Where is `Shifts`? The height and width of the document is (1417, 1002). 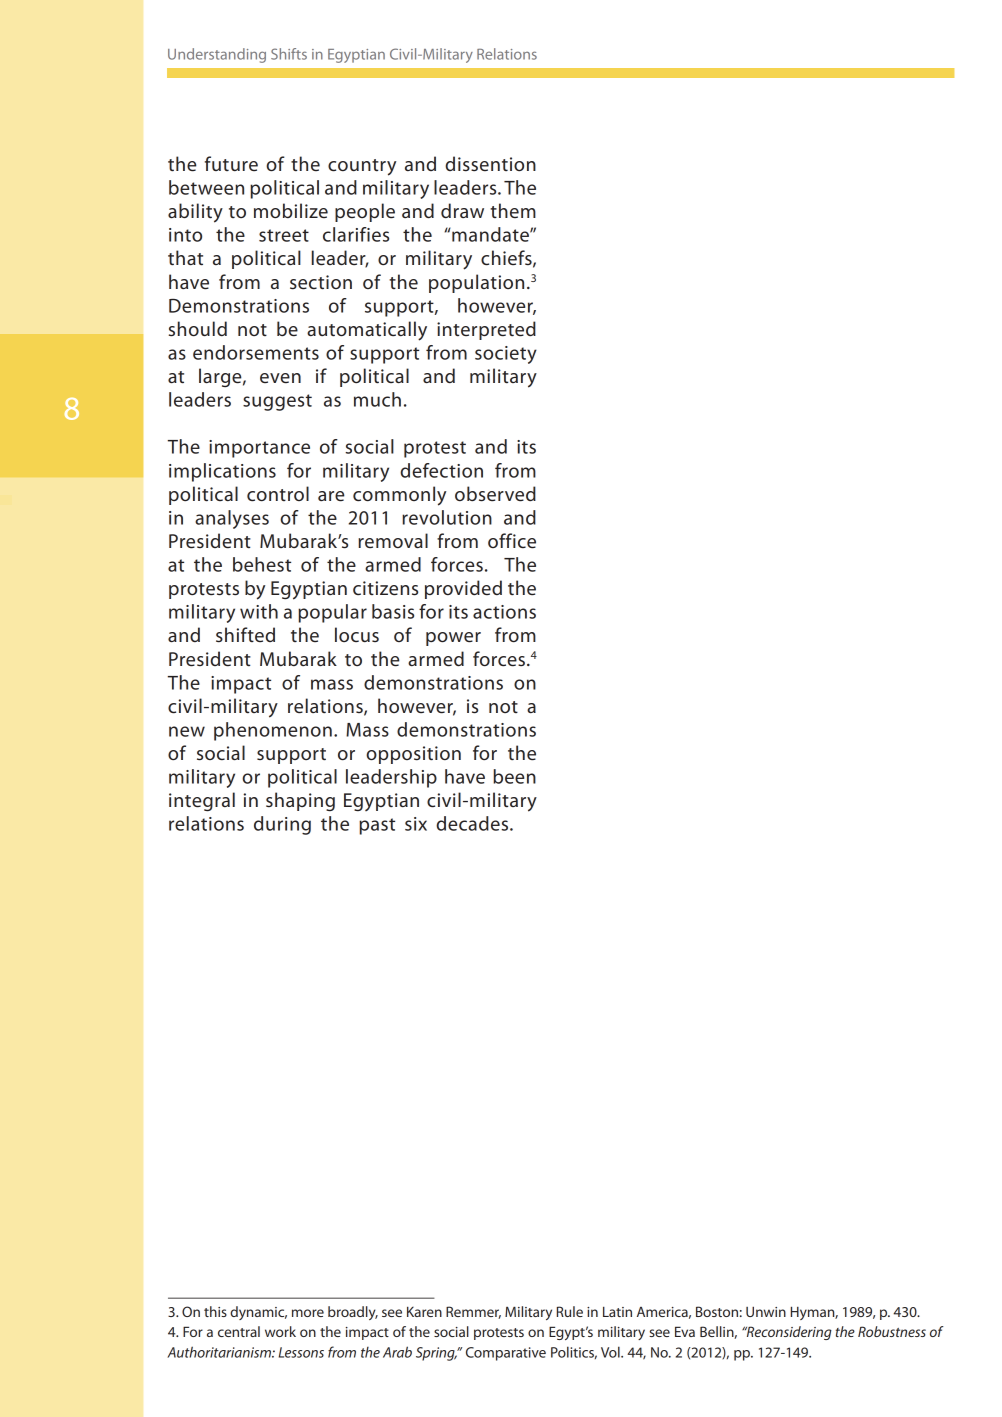
Shifts is located at coordinates (289, 54).
